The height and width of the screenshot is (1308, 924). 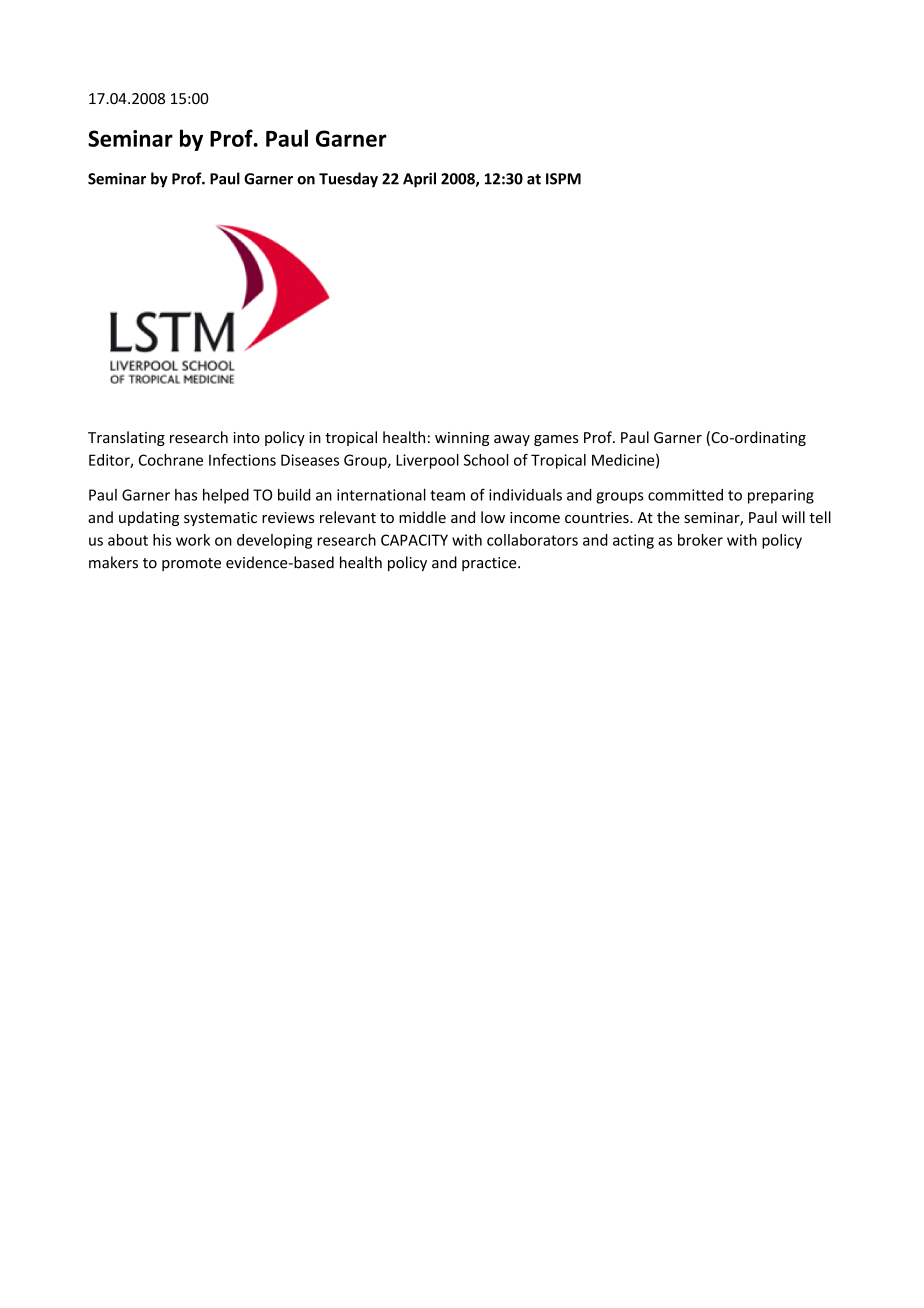 I want to click on April, so click(x=419, y=180).
